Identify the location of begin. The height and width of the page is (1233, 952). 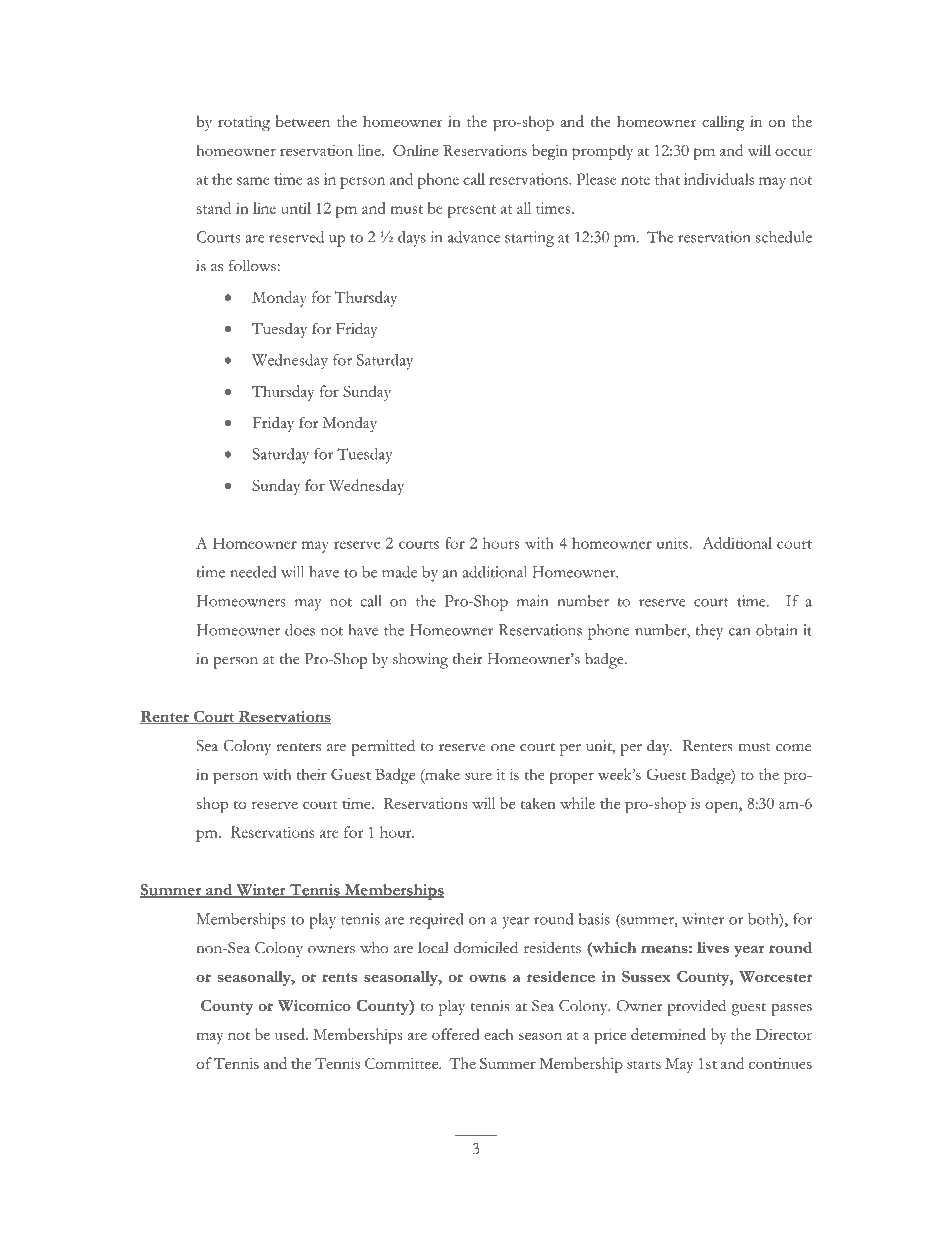
(550, 152).
